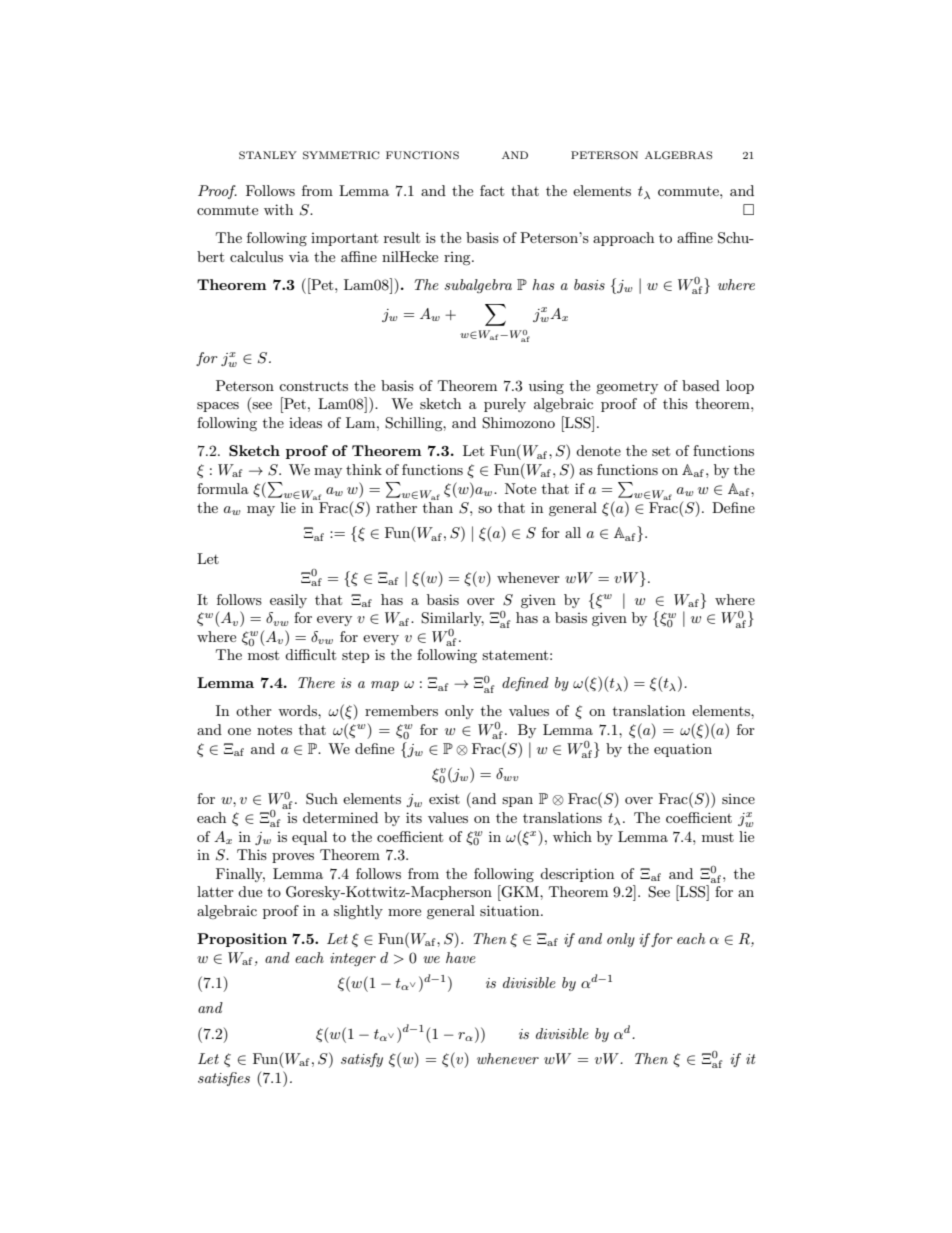  Describe the element at coordinates (511, 910) in the screenshot. I see `situation` at that location.
